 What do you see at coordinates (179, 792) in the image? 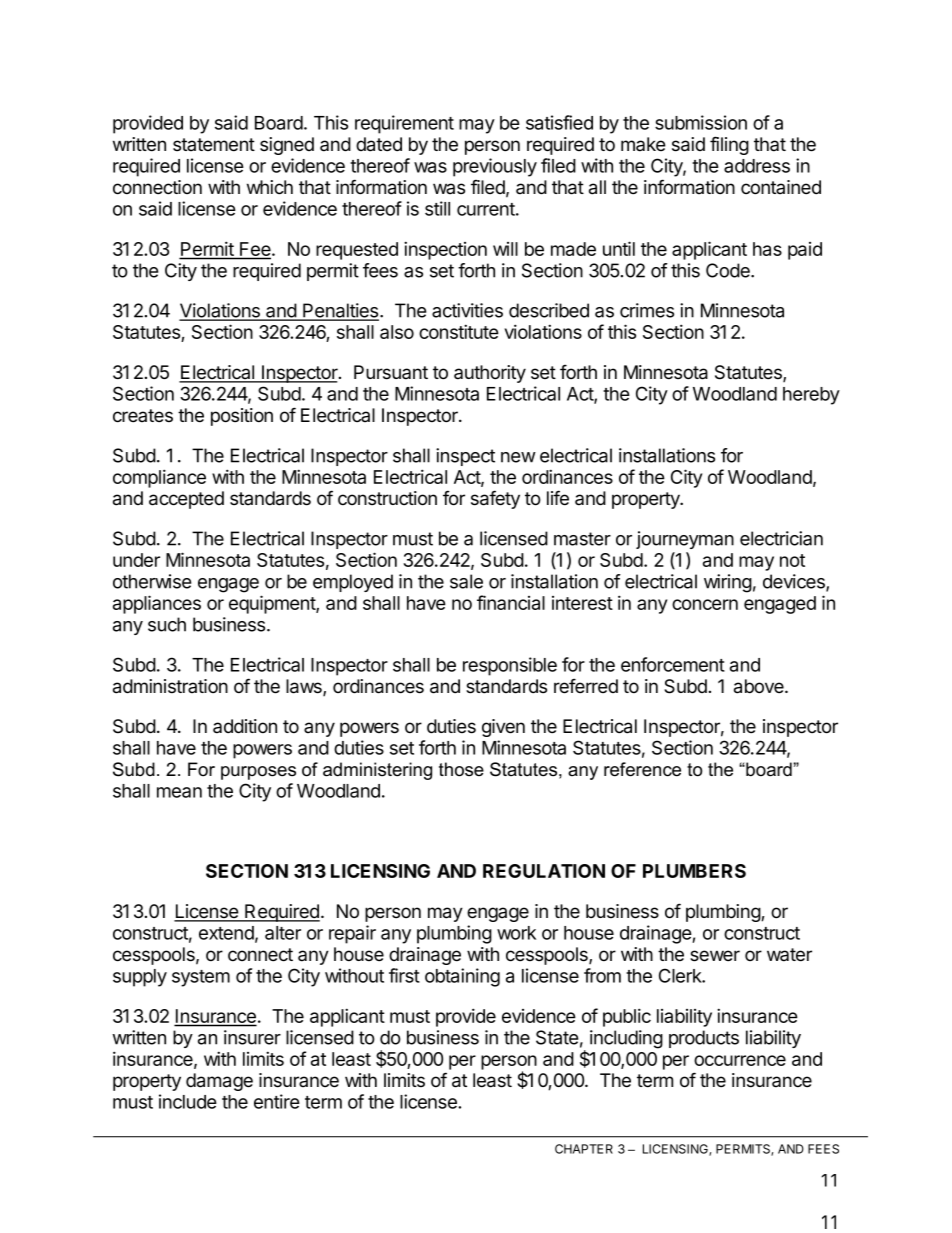
I see `mean` at bounding box center [179, 792].
